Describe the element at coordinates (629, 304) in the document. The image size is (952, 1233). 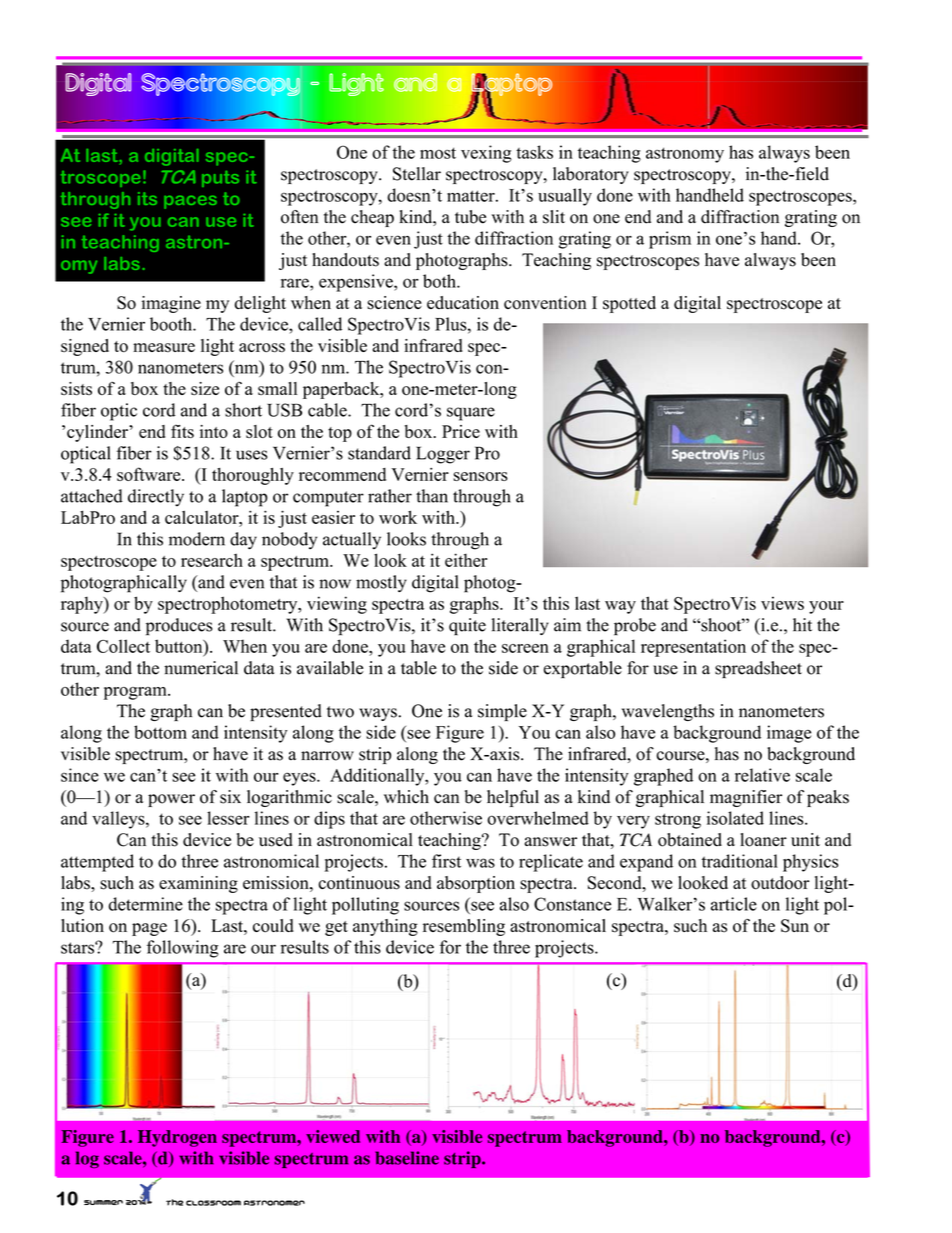
I see `spotted` at that location.
